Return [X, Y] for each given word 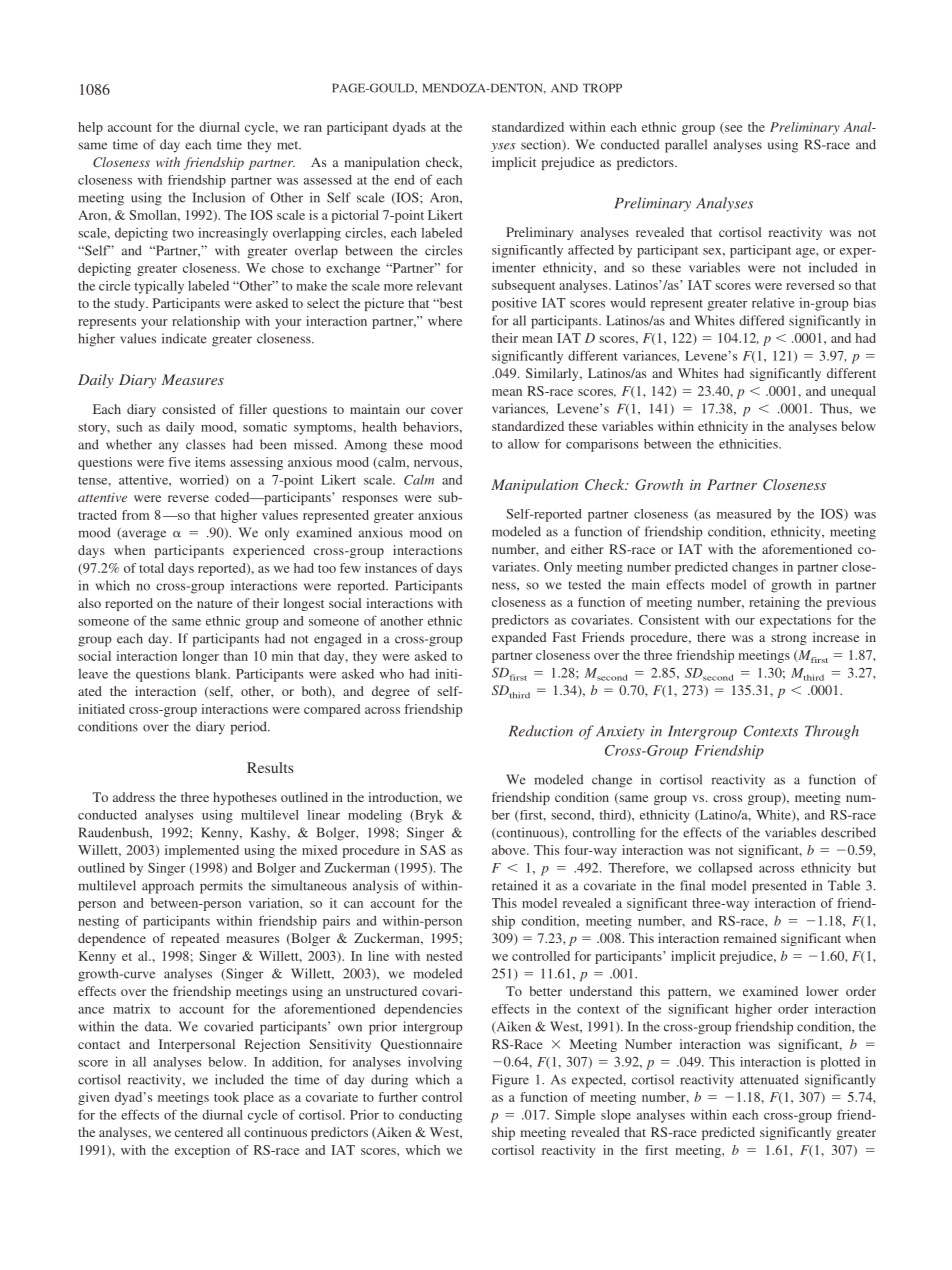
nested [444, 956]
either [587, 549]
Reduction [541, 731]
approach [168, 887]
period [249, 728]
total [151, 568]
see [732, 129]
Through [832, 732]
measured [744, 514]
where [445, 321]
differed [761, 320]
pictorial [355, 216]
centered [199, 1132]
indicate [184, 338]
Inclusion [218, 197]
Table [844, 885]
